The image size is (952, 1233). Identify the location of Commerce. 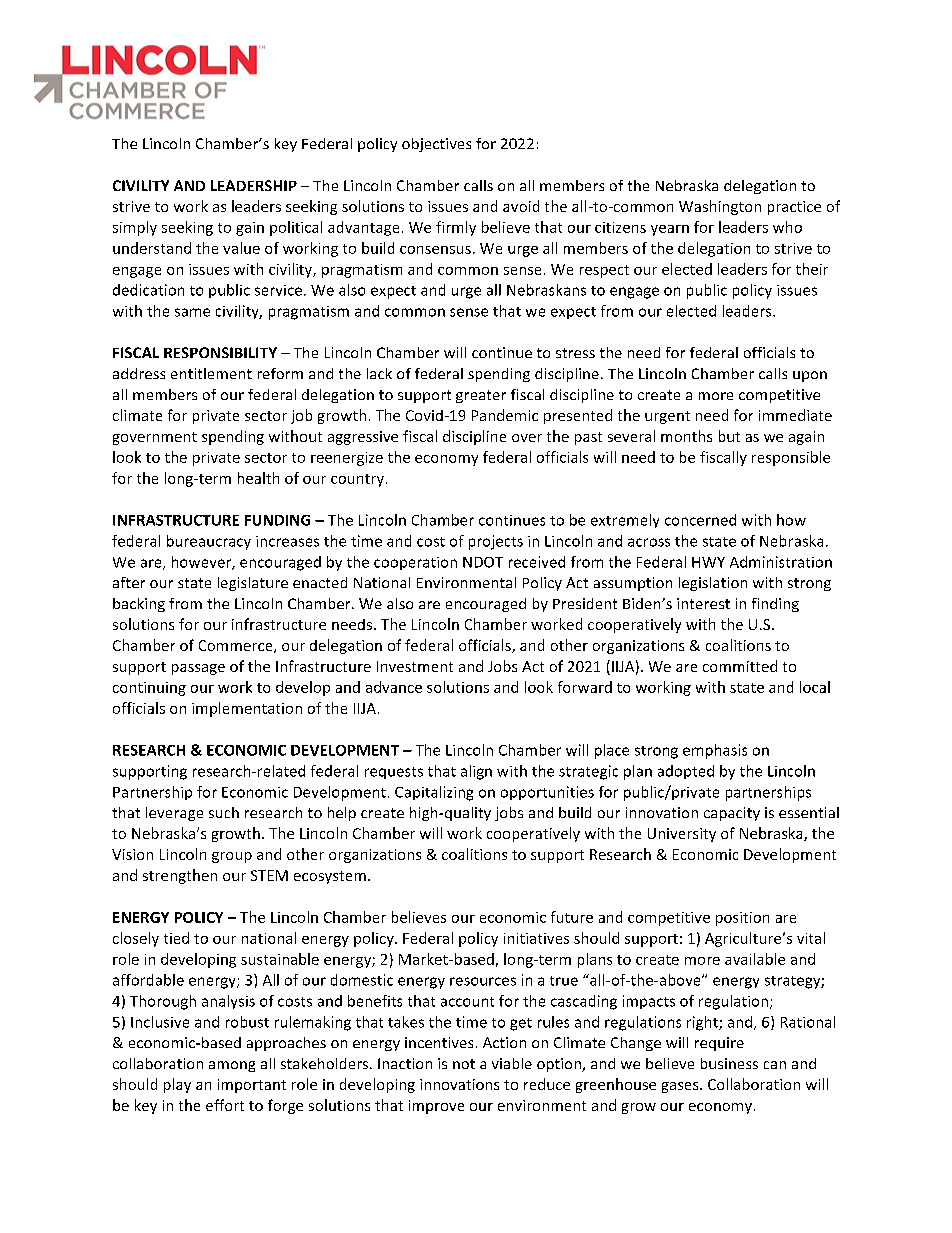
(237, 646).
